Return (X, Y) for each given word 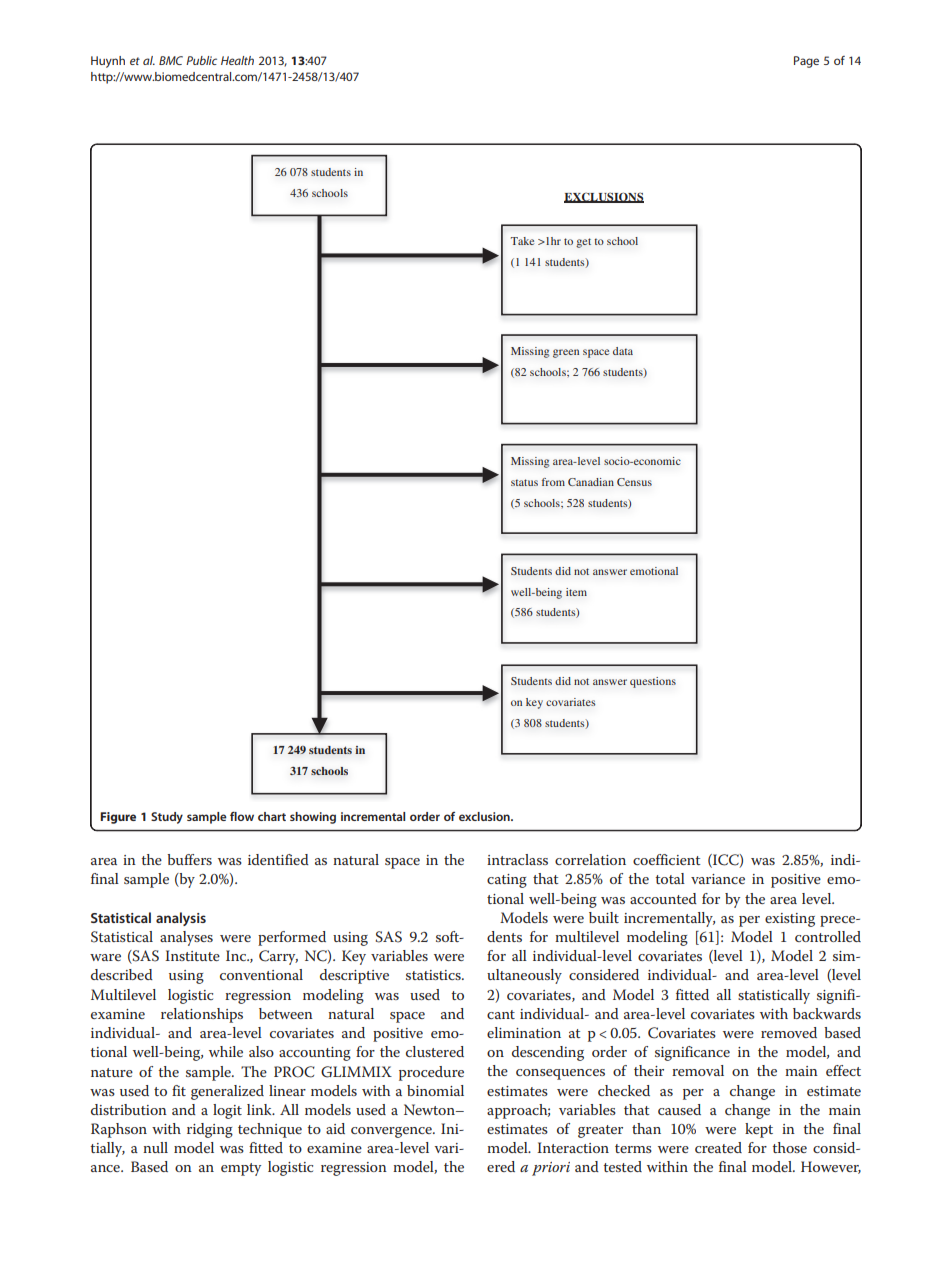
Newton (430, 1109)
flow (242, 816)
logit (227, 1111)
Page (806, 62)
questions (653, 682)
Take (522, 241)
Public (201, 60)
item (576, 592)
